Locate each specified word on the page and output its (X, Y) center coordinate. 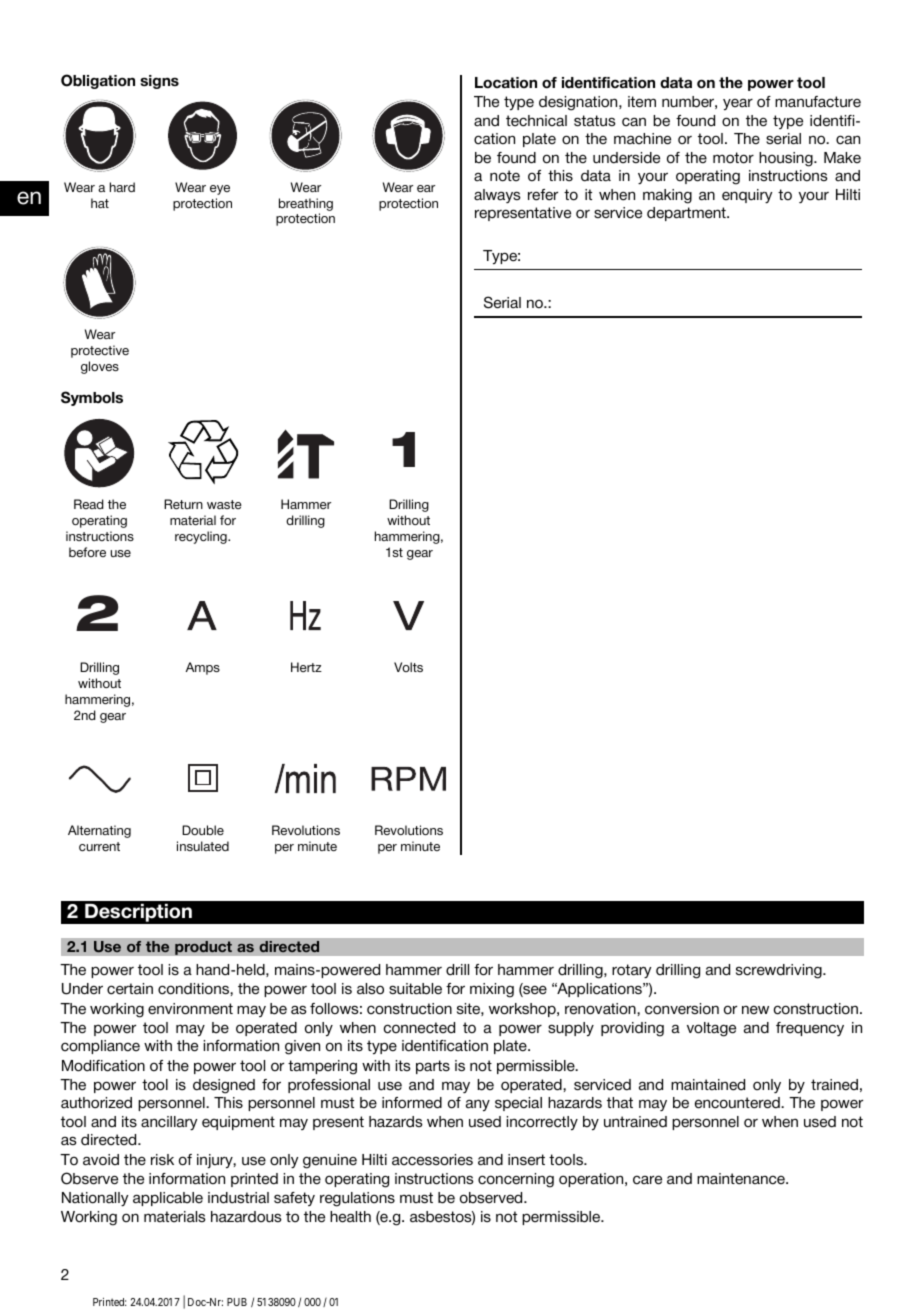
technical (536, 121)
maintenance (742, 1179)
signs (159, 82)
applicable (168, 1199)
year (738, 104)
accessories (432, 1160)
